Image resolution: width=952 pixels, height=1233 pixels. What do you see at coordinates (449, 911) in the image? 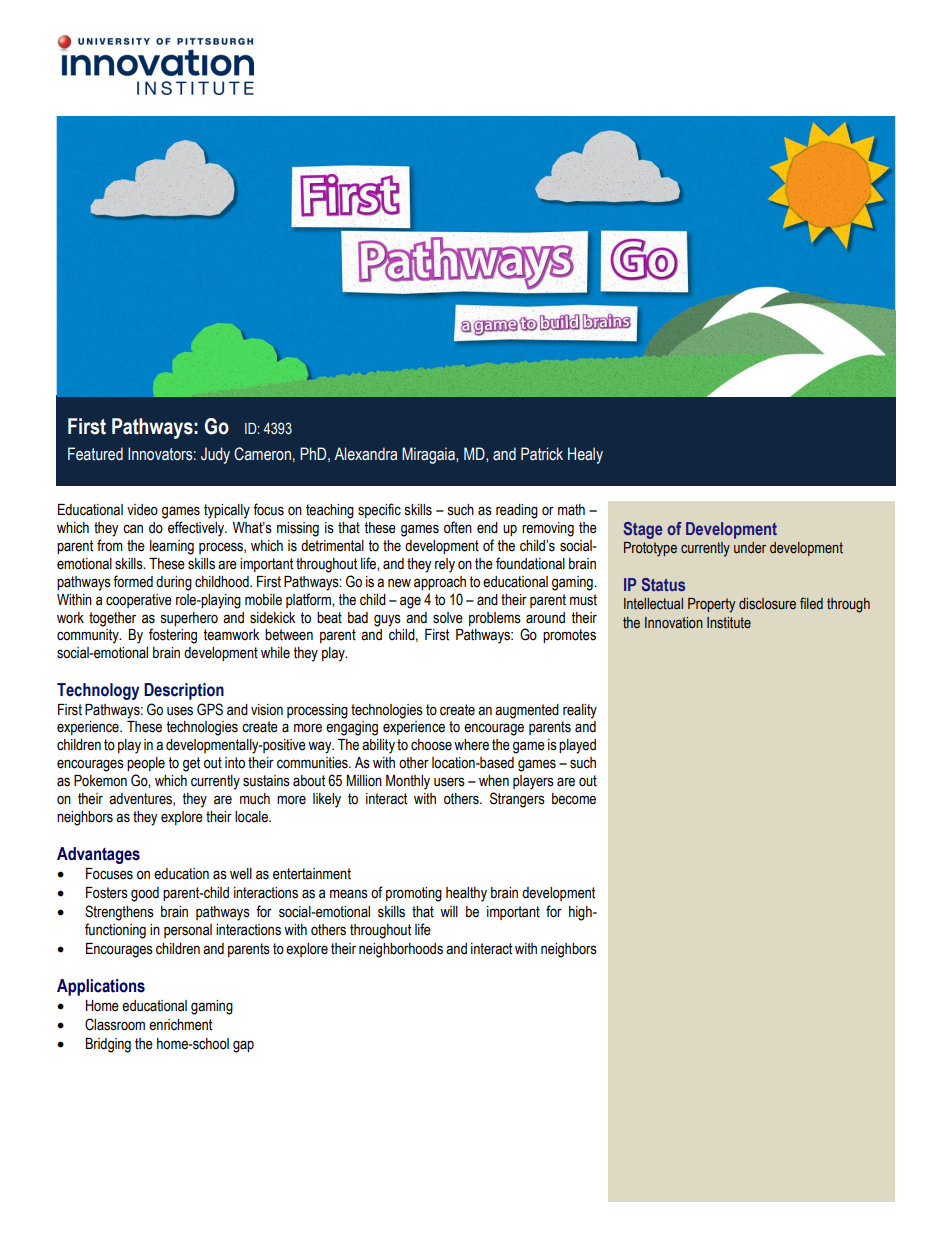
I see `will` at bounding box center [449, 911].
